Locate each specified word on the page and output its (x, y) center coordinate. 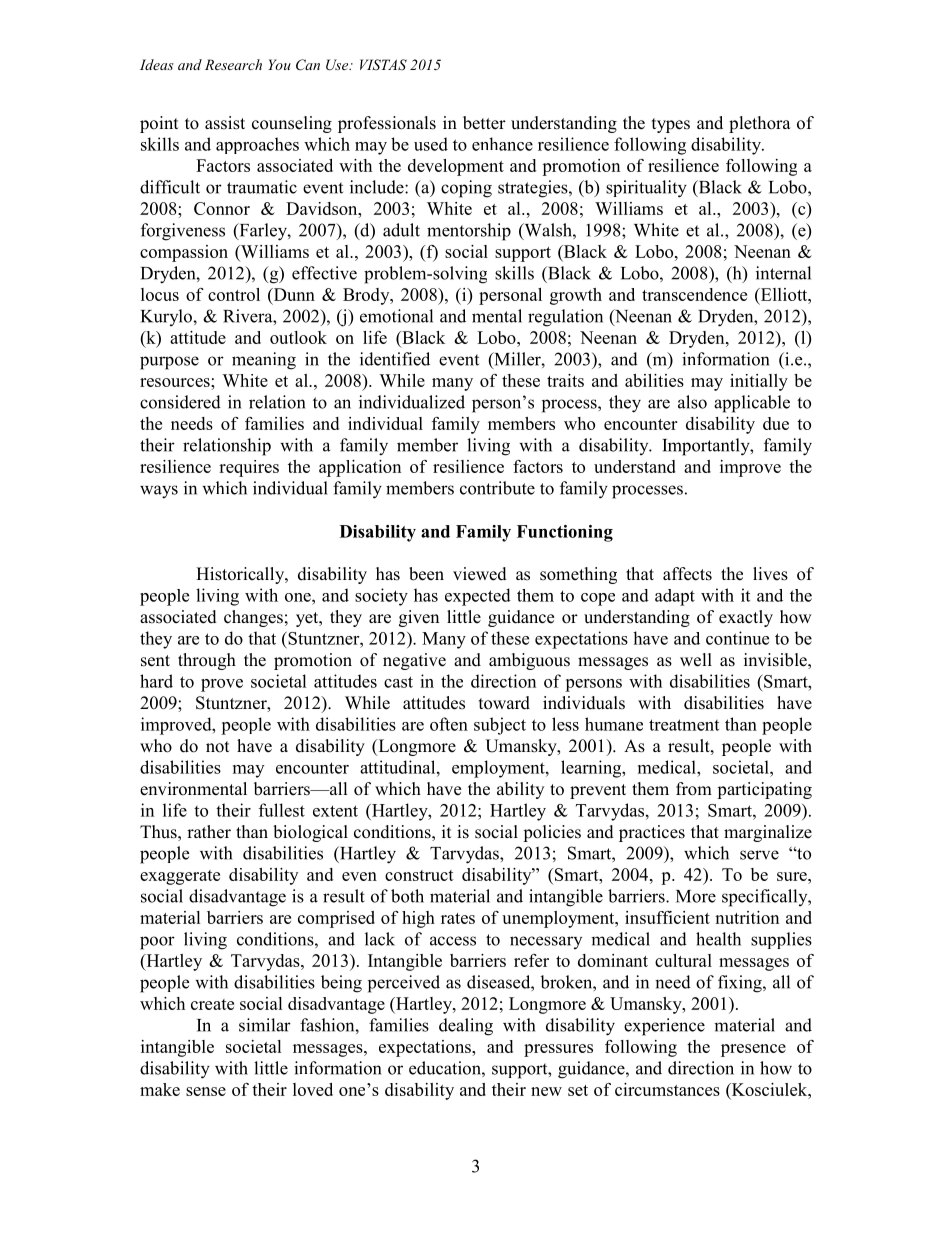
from (694, 789)
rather (209, 832)
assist (225, 123)
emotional (396, 316)
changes (253, 618)
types (671, 125)
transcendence (694, 294)
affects (687, 574)
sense (206, 1091)
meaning (264, 361)
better (484, 123)
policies (552, 833)
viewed (480, 574)
